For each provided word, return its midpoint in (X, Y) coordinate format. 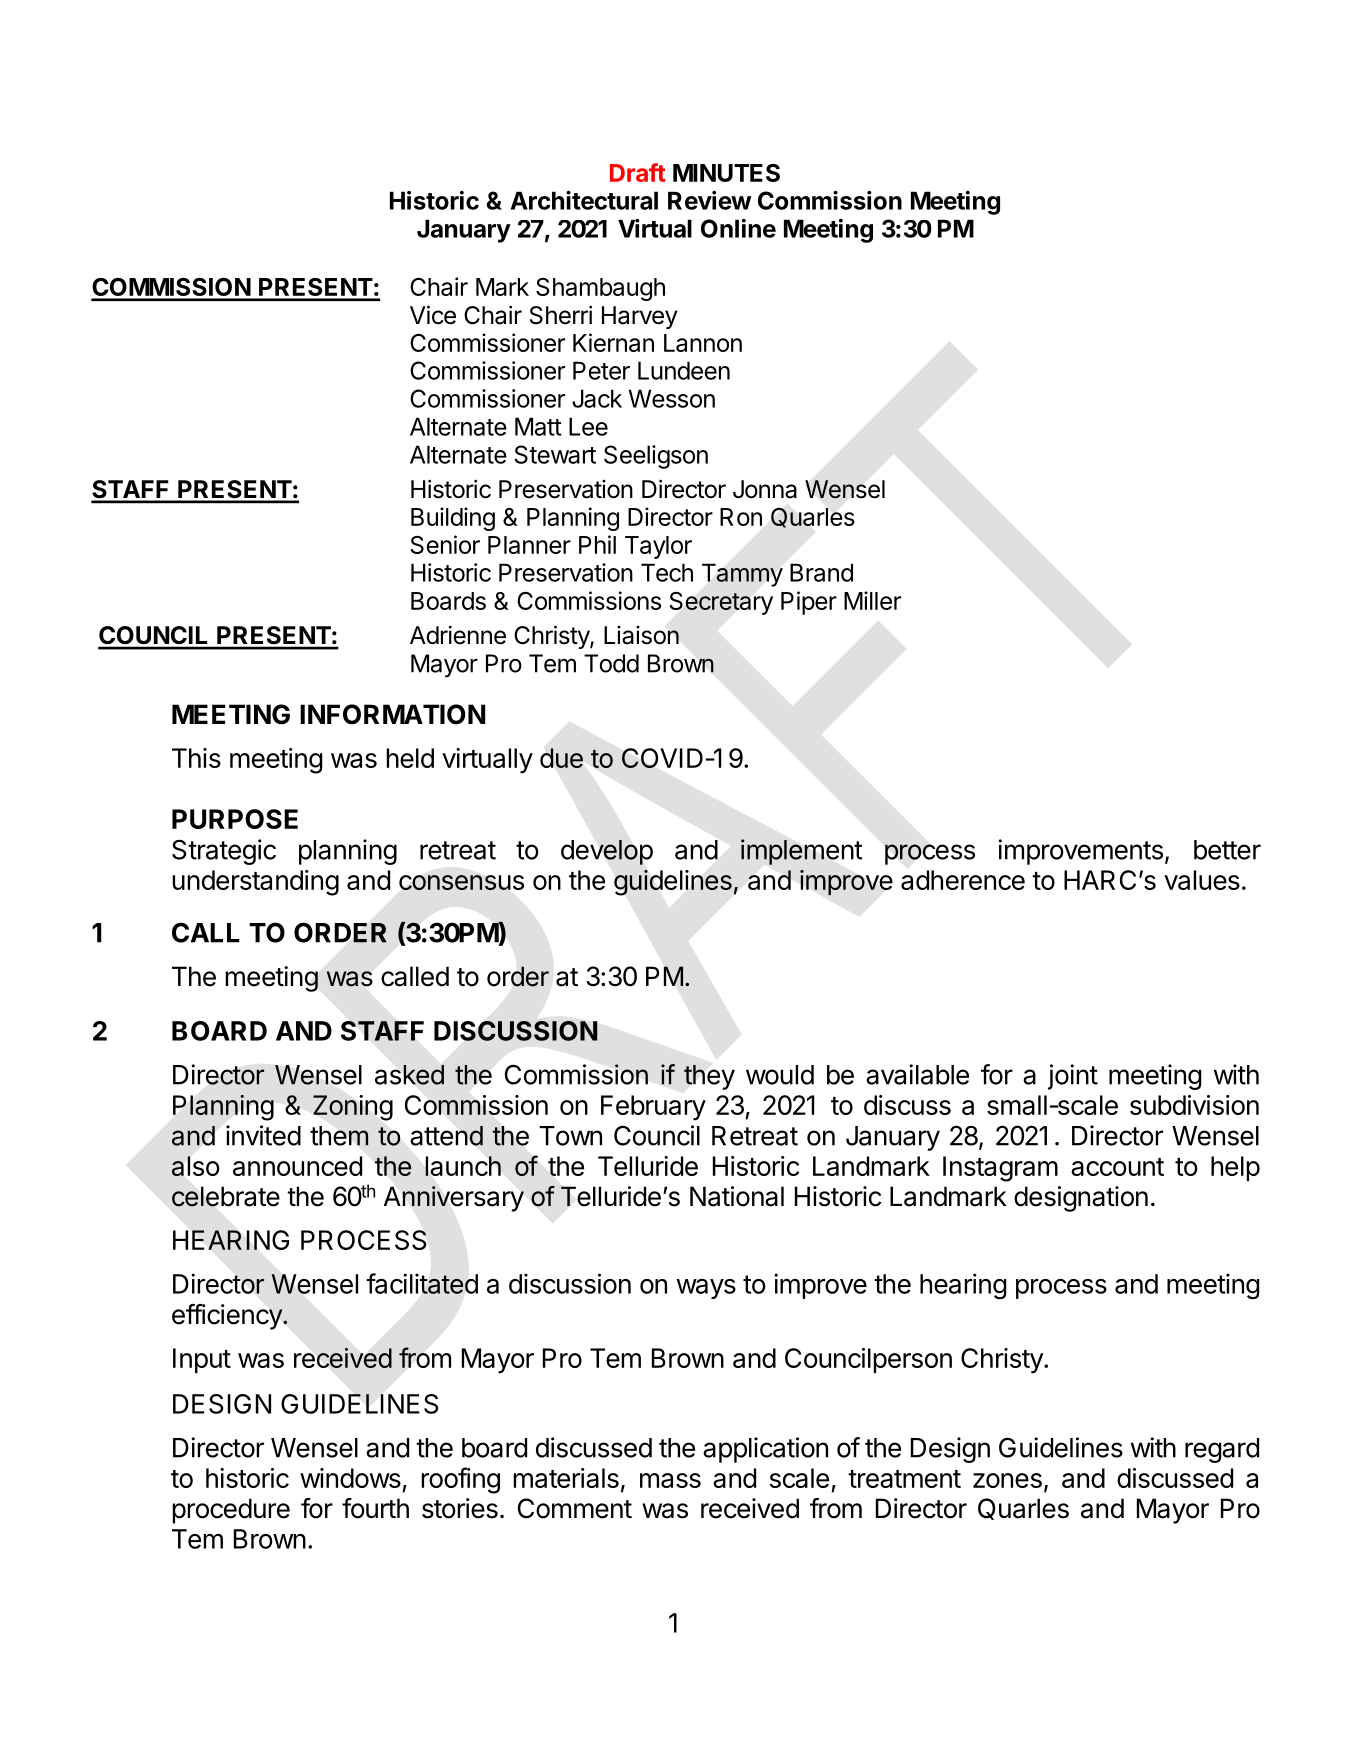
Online (738, 228)
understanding (255, 883)
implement (801, 852)
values (1202, 880)
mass (670, 1480)
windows (350, 1478)
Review (710, 200)
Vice (433, 315)
